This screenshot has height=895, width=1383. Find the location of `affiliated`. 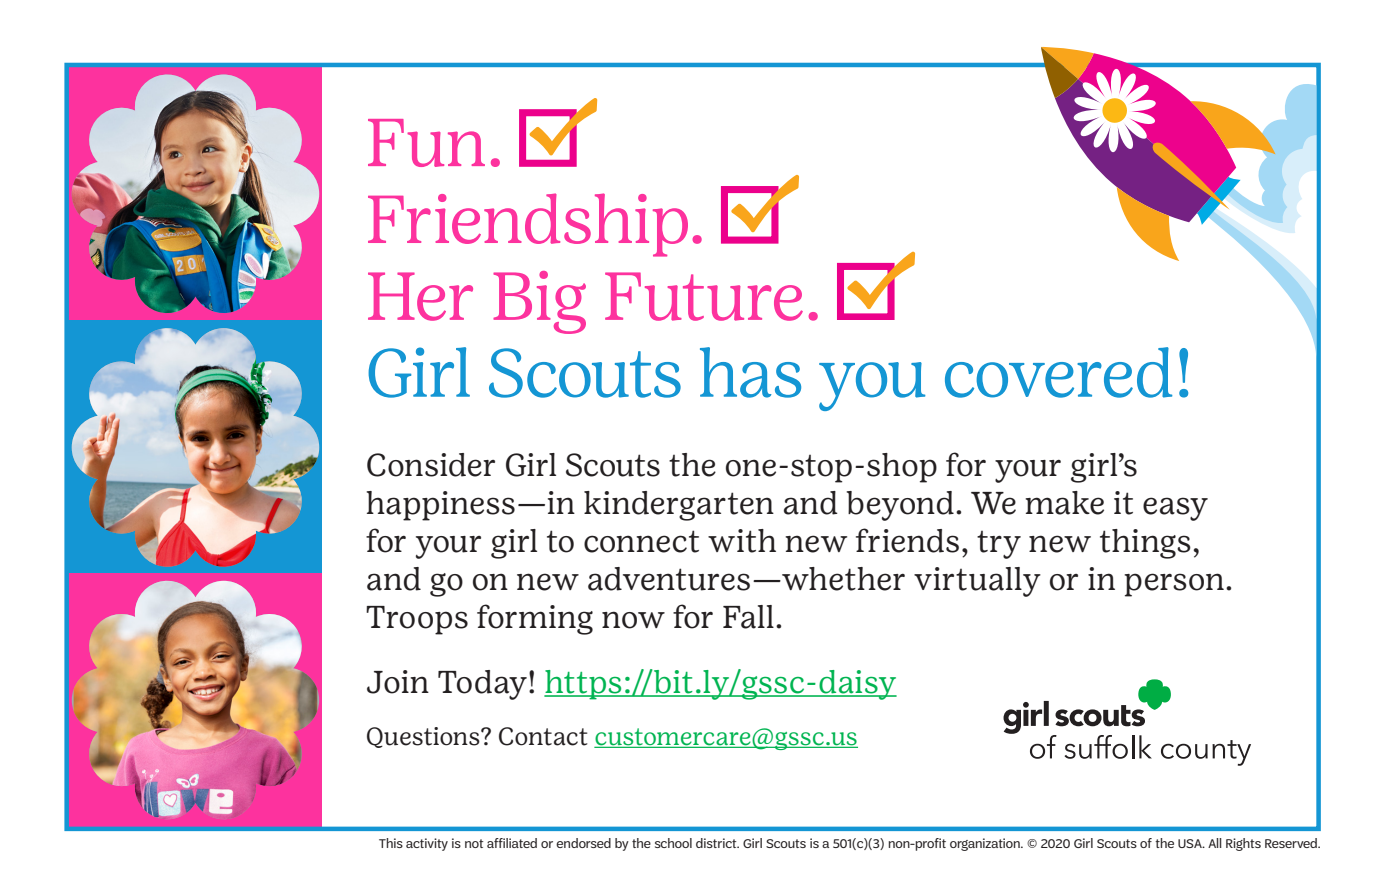

affiliated is located at coordinates (512, 843).
